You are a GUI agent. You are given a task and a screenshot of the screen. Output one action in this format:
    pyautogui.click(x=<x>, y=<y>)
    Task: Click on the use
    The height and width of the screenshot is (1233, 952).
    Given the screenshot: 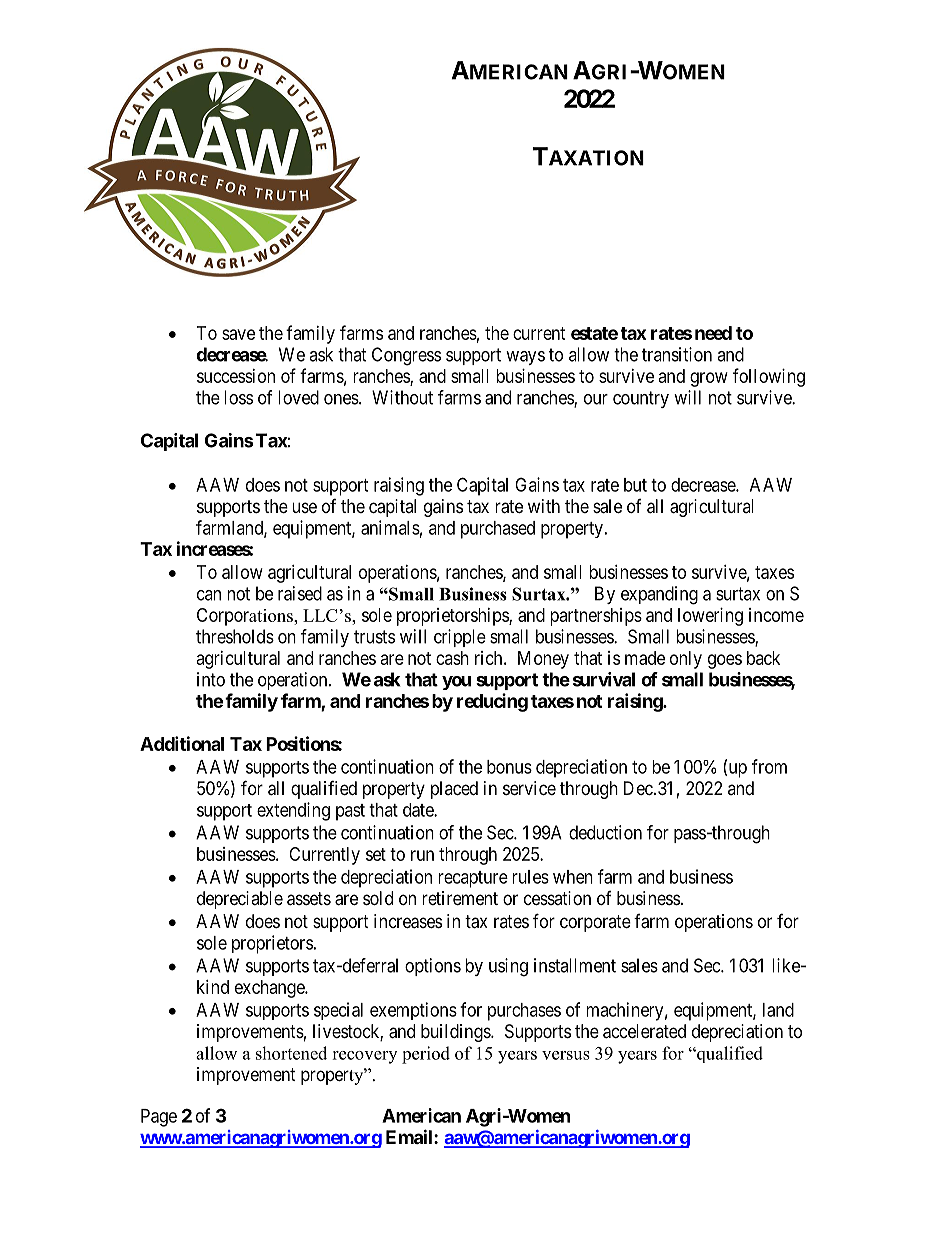 What is the action you would take?
    pyautogui.click(x=304, y=507)
